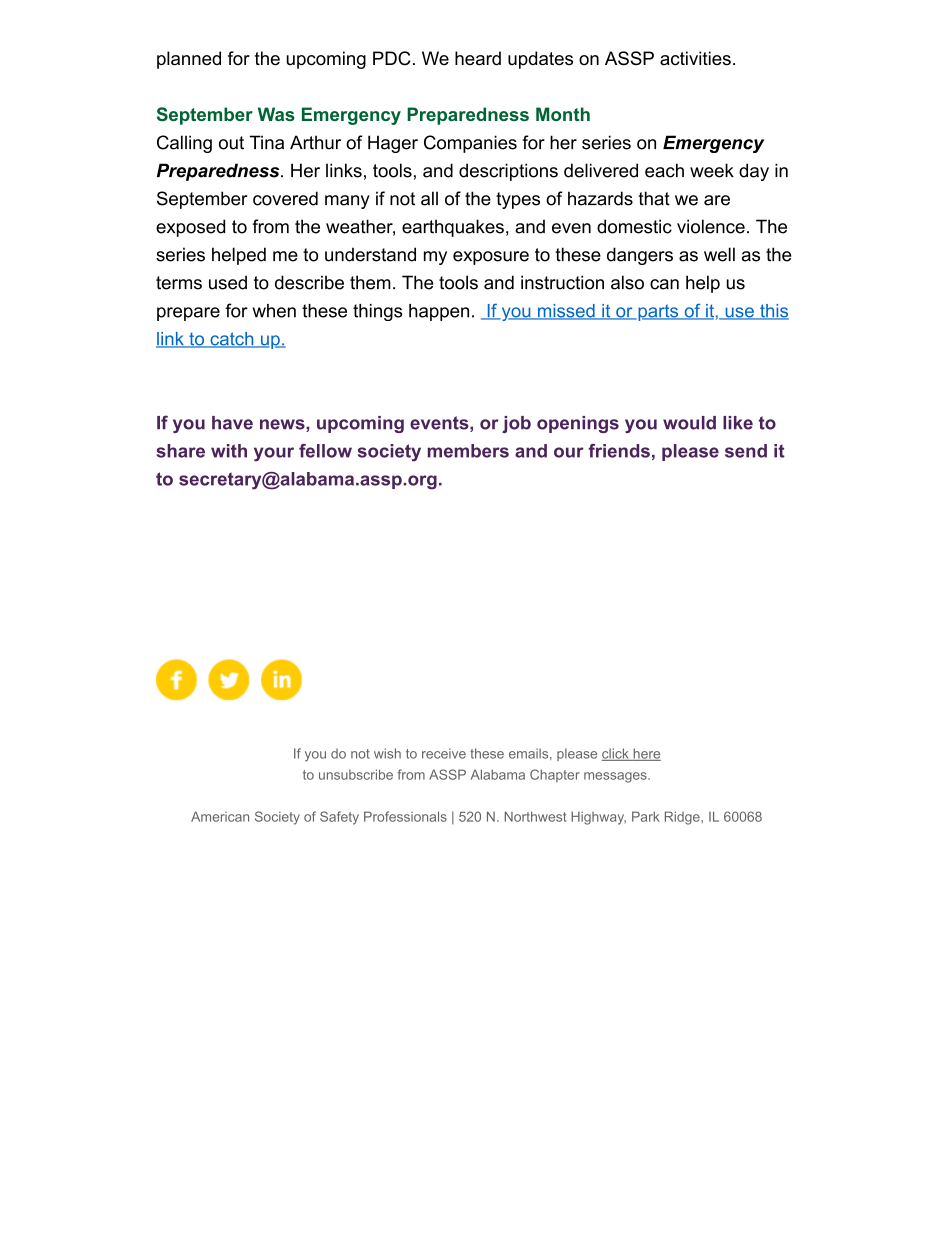 The width and height of the screenshot is (952, 1233). I want to click on Was, so click(276, 114).
